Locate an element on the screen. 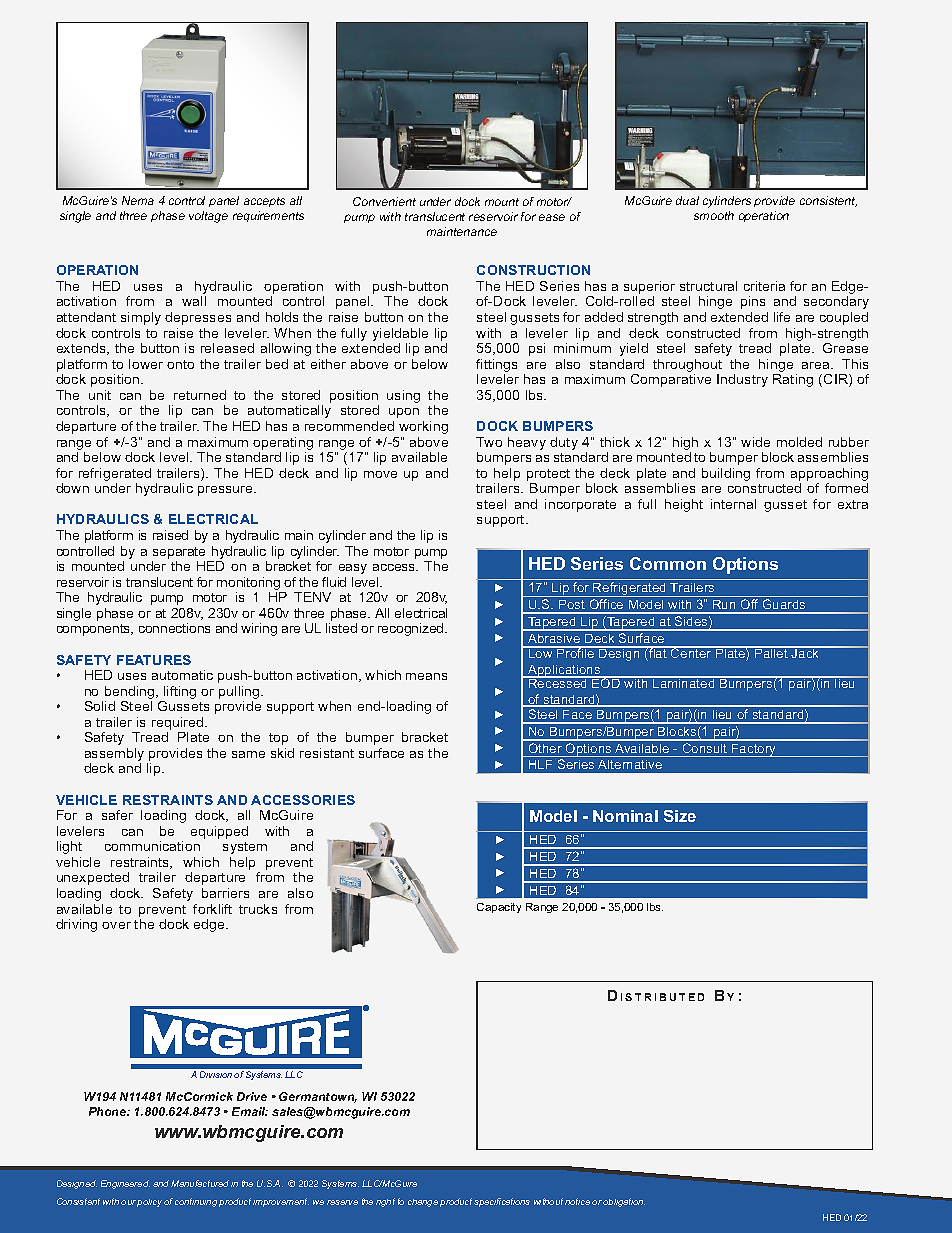 This screenshot has height=1233, width=952. voltage is located at coordinates (208, 217).
